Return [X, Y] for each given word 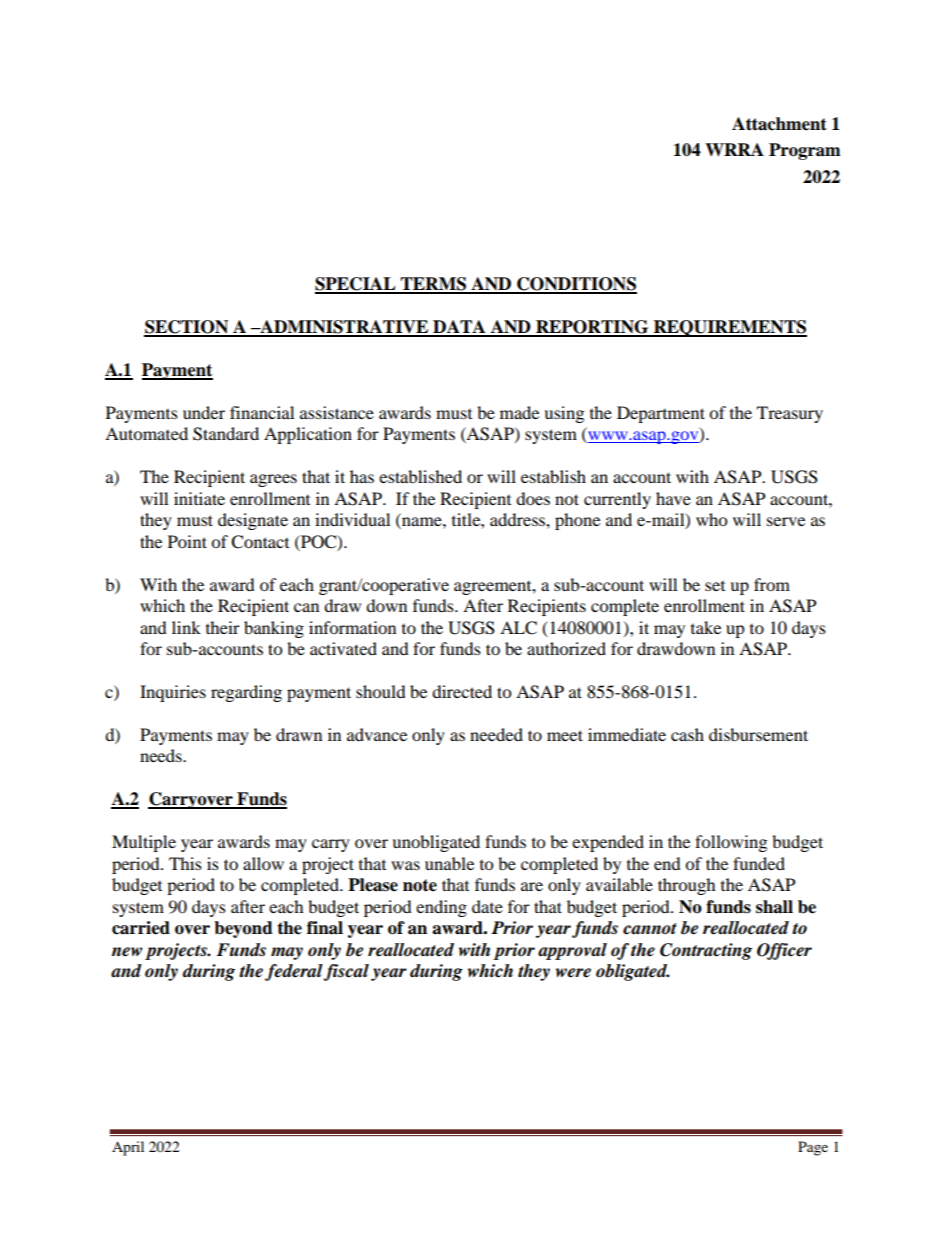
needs [162, 755]
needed [496, 734]
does [533, 498]
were [573, 973]
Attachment [779, 124]
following [731, 843]
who [711, 519]
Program [805, 151]
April [128, 1148]
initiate [199, 498]
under [204, 412]
